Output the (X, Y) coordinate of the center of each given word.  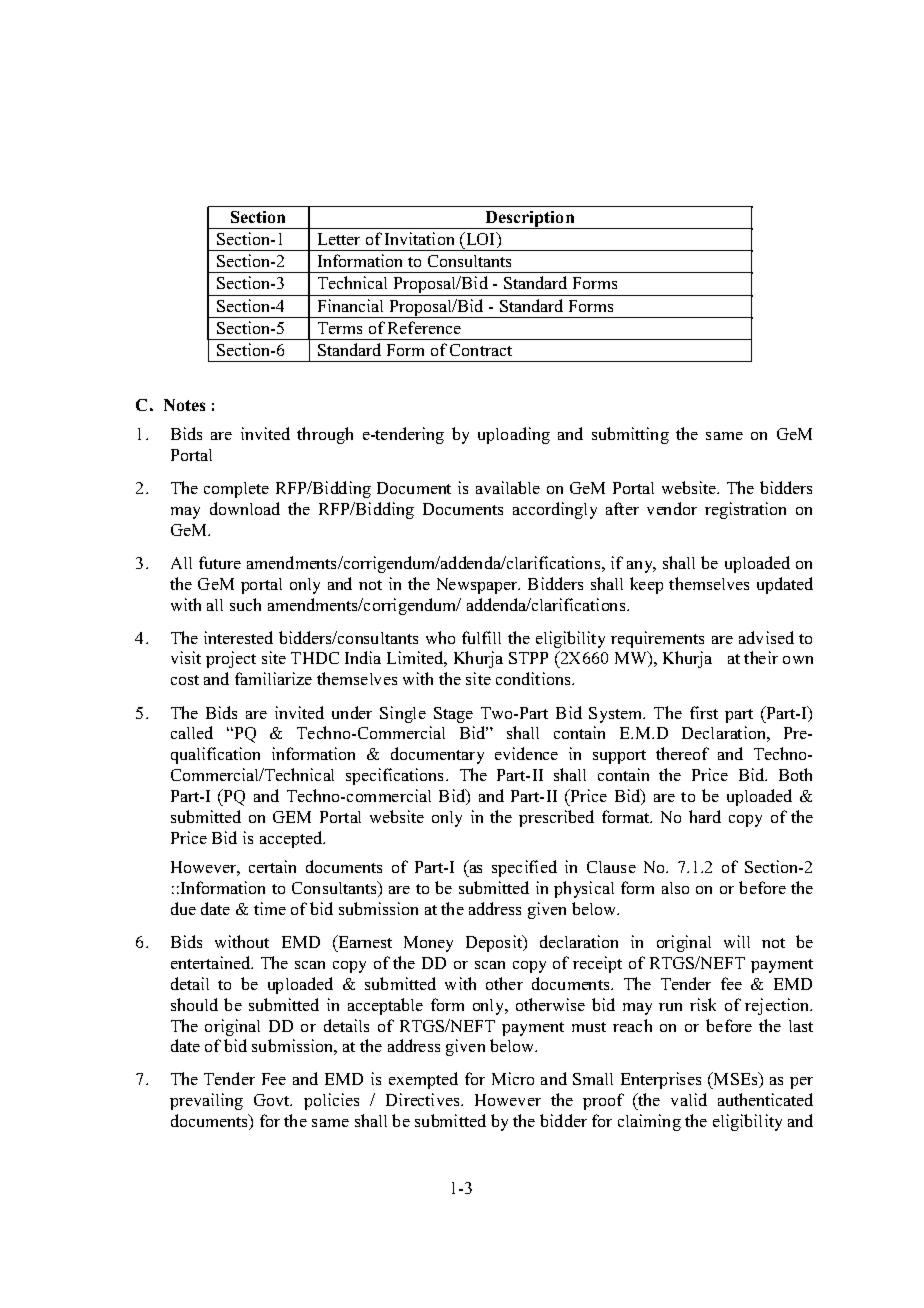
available (508, 487)
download (245, 508)
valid (689, 1099)
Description (530, 220)
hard (705, 816)
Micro (513, 1078)
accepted (292, 839)
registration (745, 510)
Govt (273, 1100)
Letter (339, 239)
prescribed (556, 818)
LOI (481, 240)
